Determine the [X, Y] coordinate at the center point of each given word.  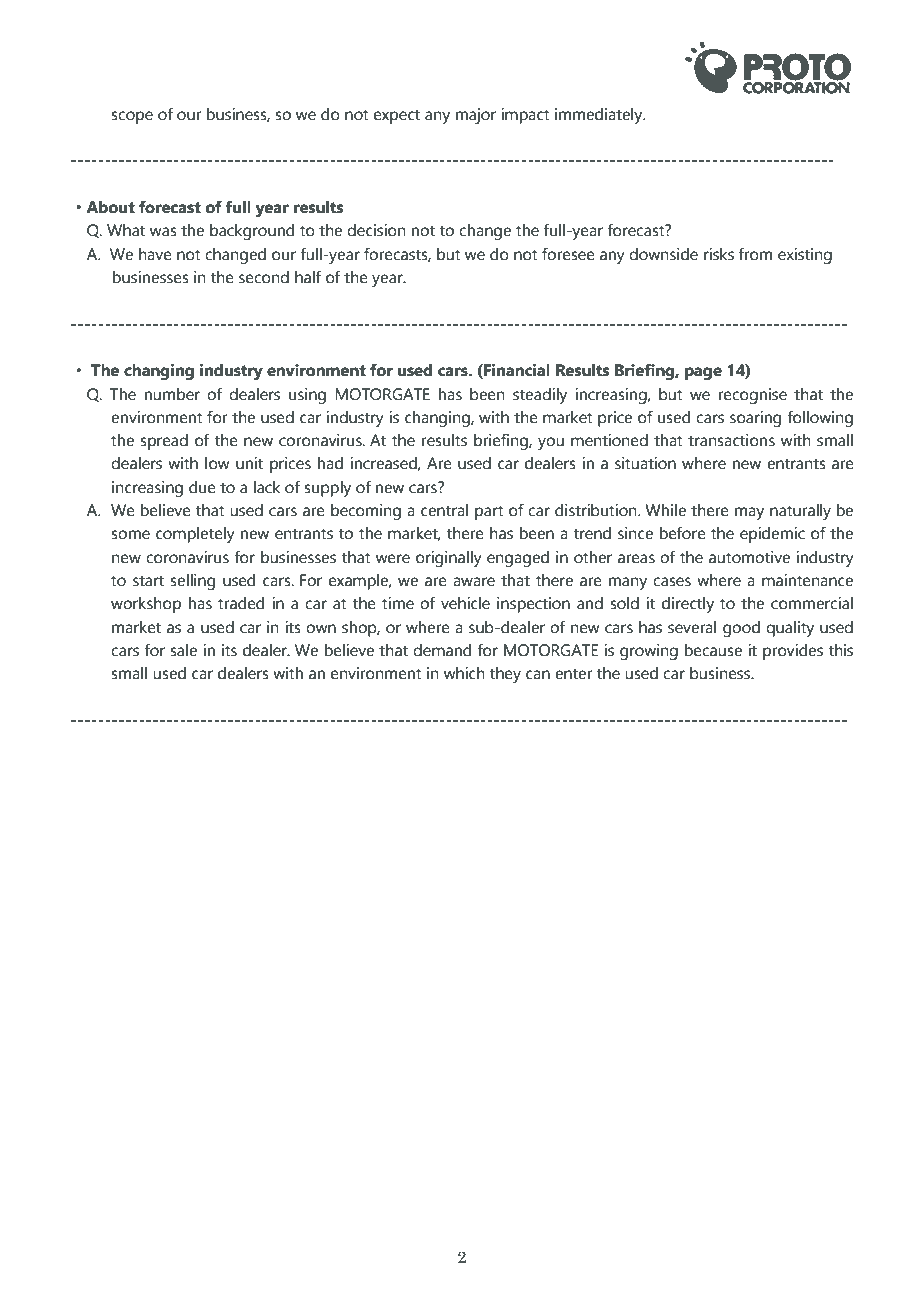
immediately [600, 116]
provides [793, 652]
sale [183, 650]
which [464, 673]
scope [132, 117]
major [476, 116]
